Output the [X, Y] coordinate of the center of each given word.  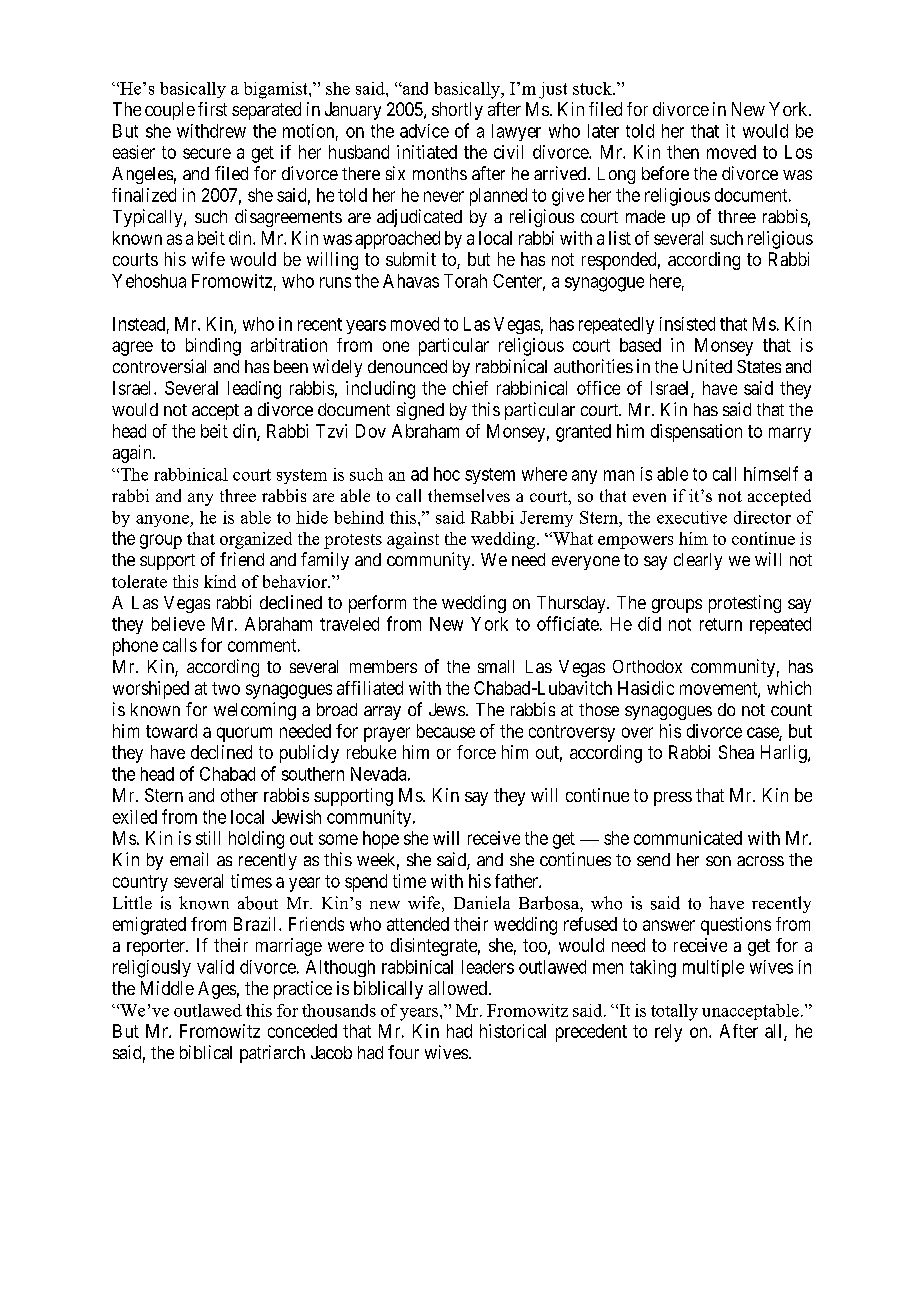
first [212, 109]
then [683, 152]
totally [674, 1012]
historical [513, 1031]
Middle [167, 988]
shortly [457, 111]
